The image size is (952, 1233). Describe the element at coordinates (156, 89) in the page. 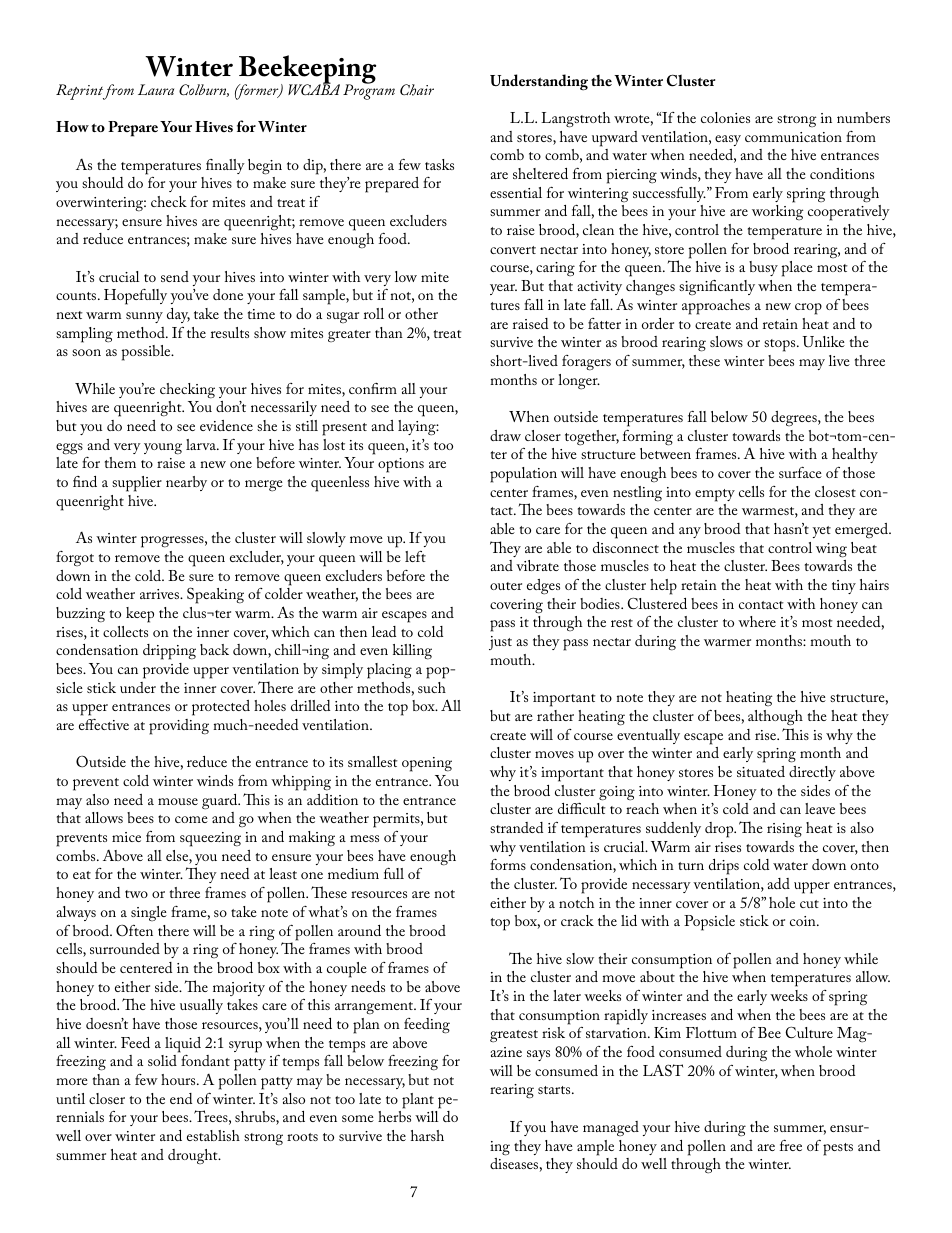

I see `Laura` at that location.
